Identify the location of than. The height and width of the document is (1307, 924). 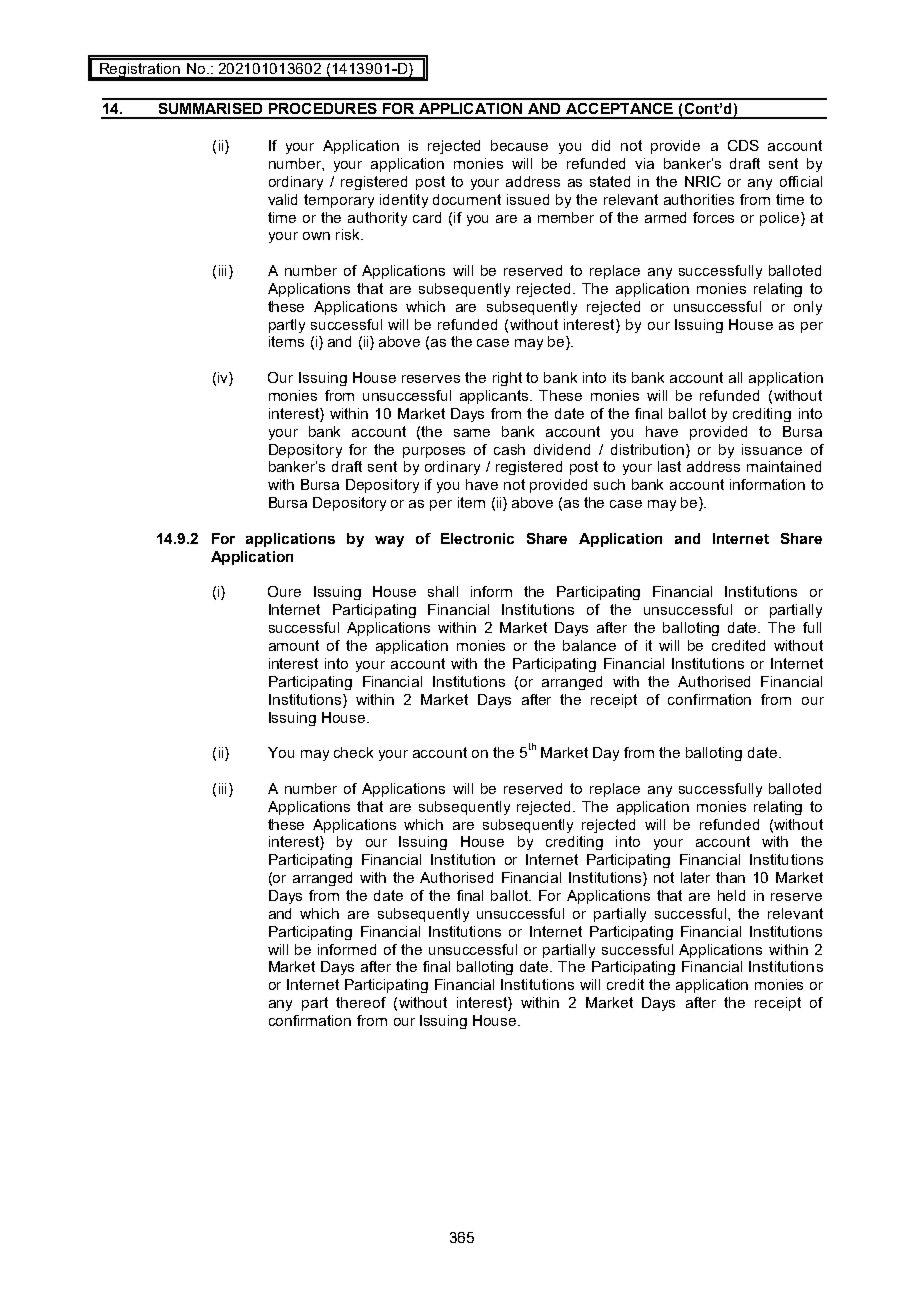
(730, 877).
